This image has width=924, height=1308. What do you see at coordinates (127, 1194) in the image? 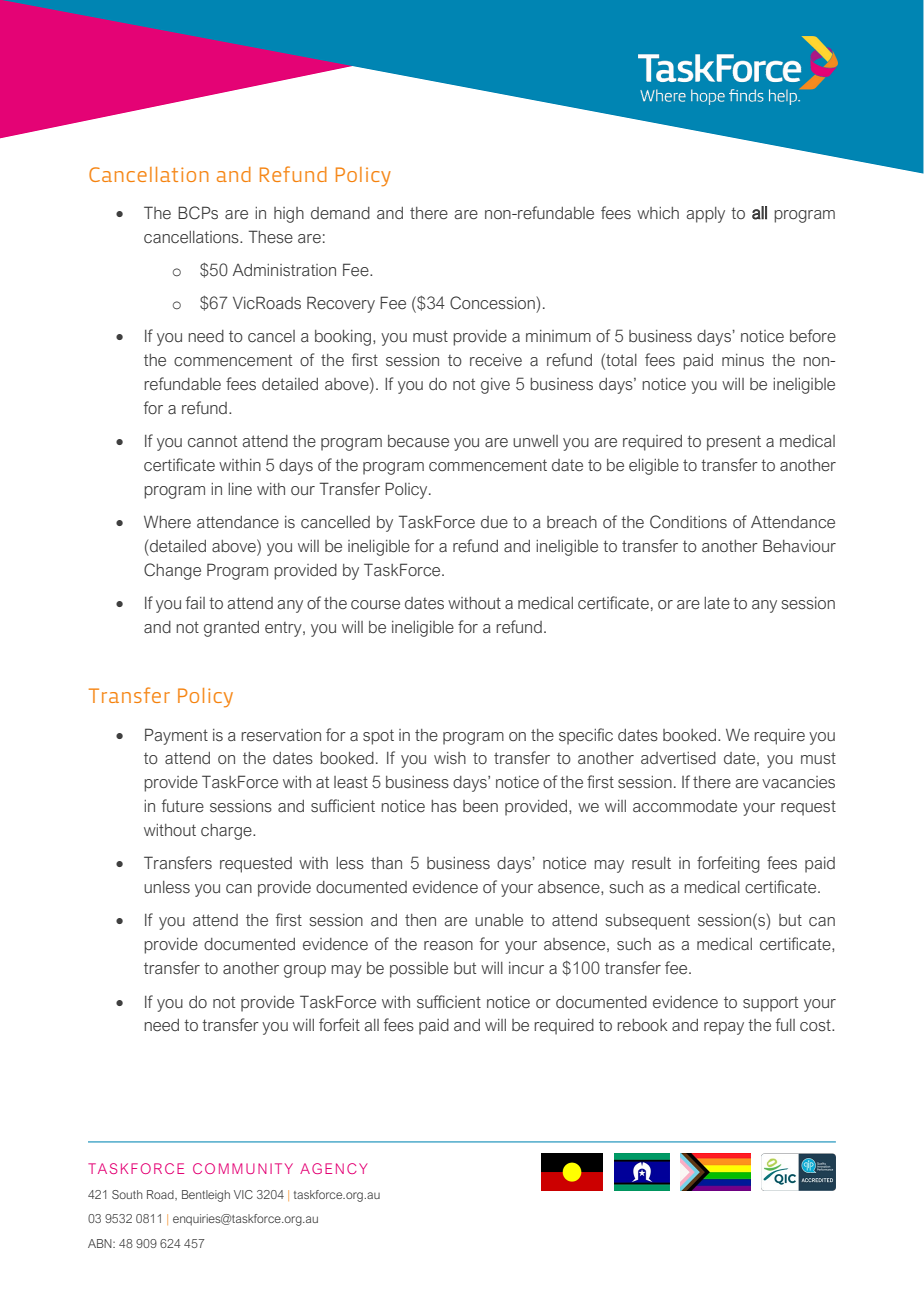
I see `South` at bounding box center [127, 1194].
